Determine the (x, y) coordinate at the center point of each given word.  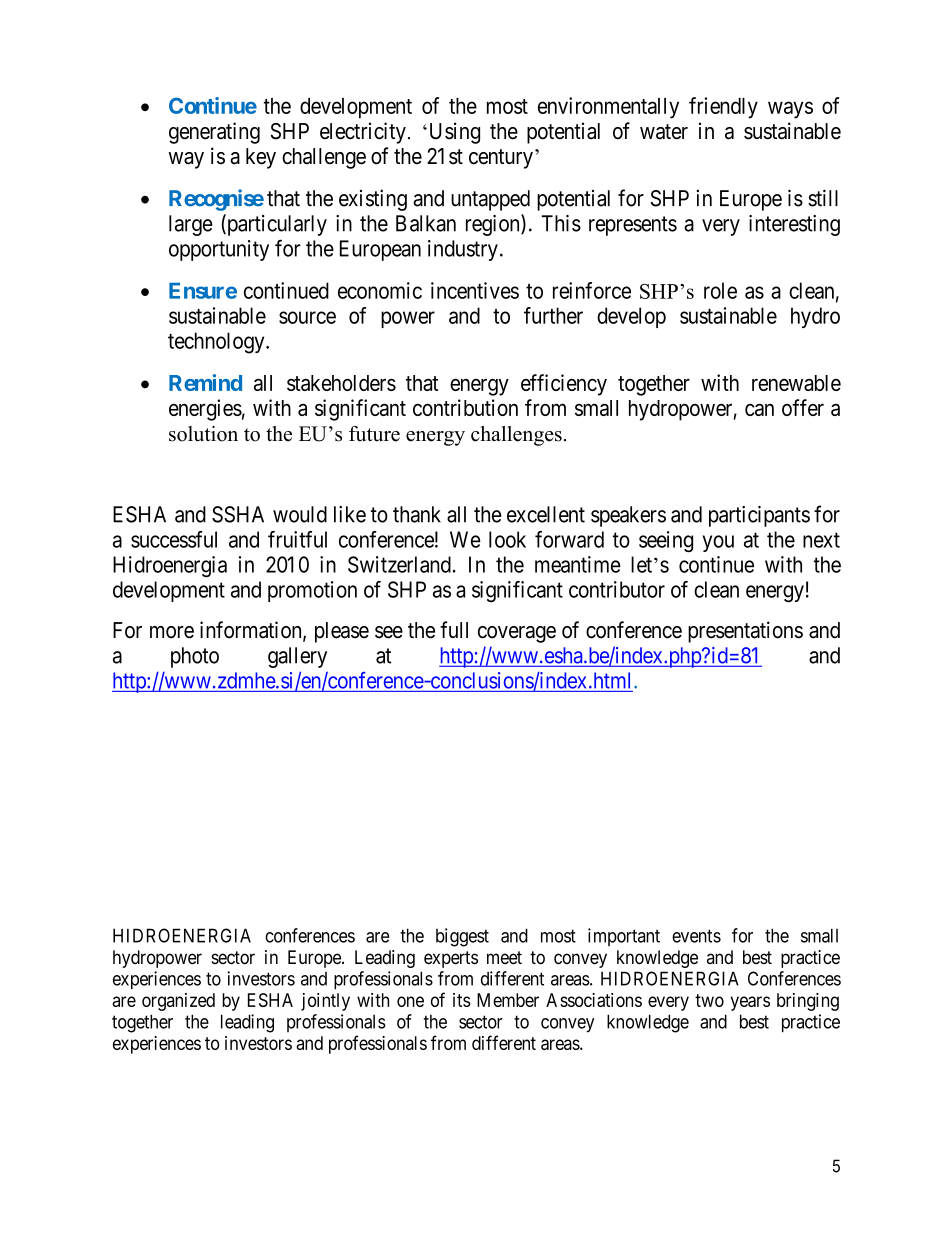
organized (178, 1002)
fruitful (297, 539)
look (507, 539)
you (718, 543)
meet (504, 957)
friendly (723, 108)
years (750, 1003)
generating (214, 133)
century (501, 159)
